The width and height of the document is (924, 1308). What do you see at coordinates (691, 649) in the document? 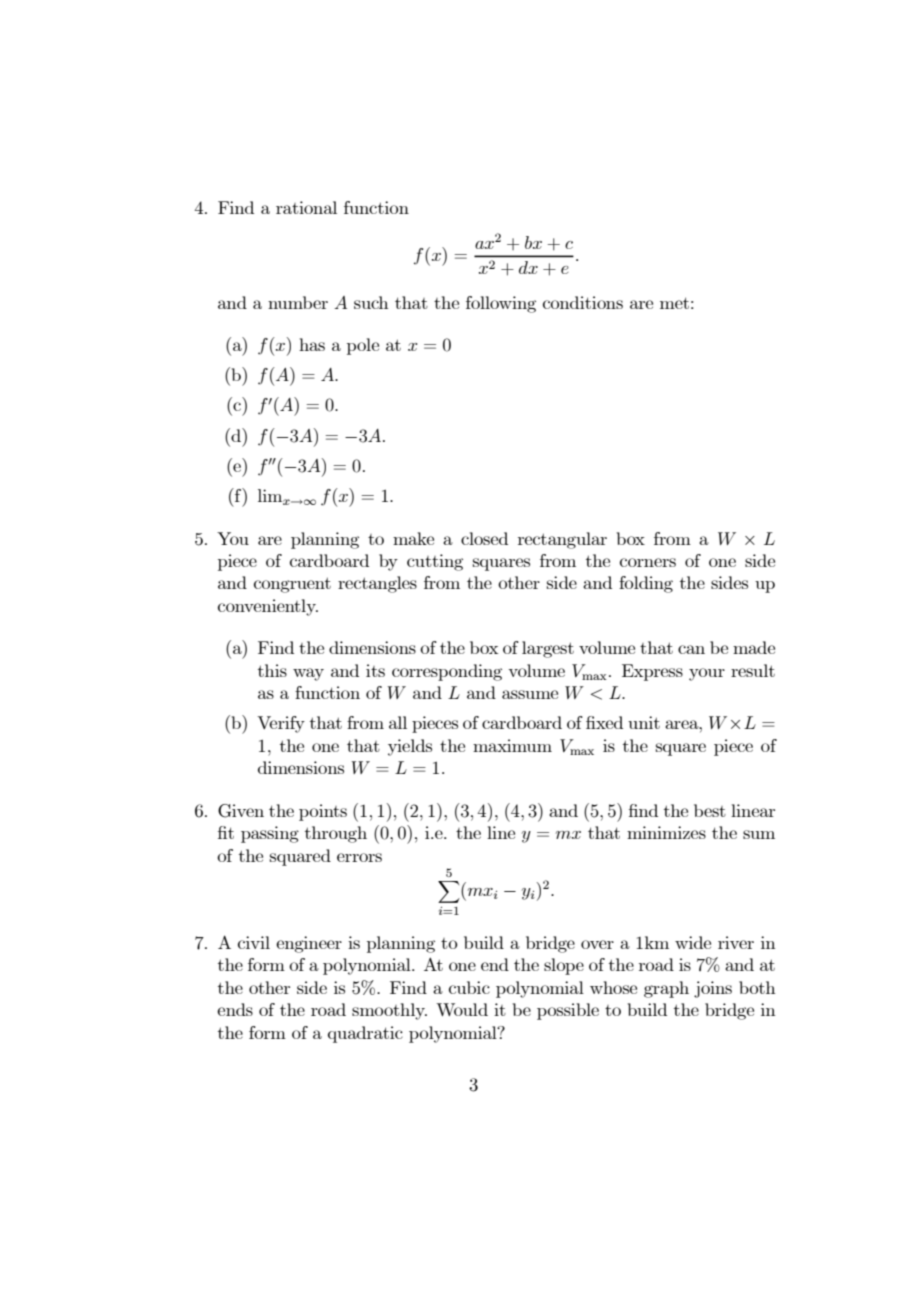
I see `can` at bounding box center [691, 649].
